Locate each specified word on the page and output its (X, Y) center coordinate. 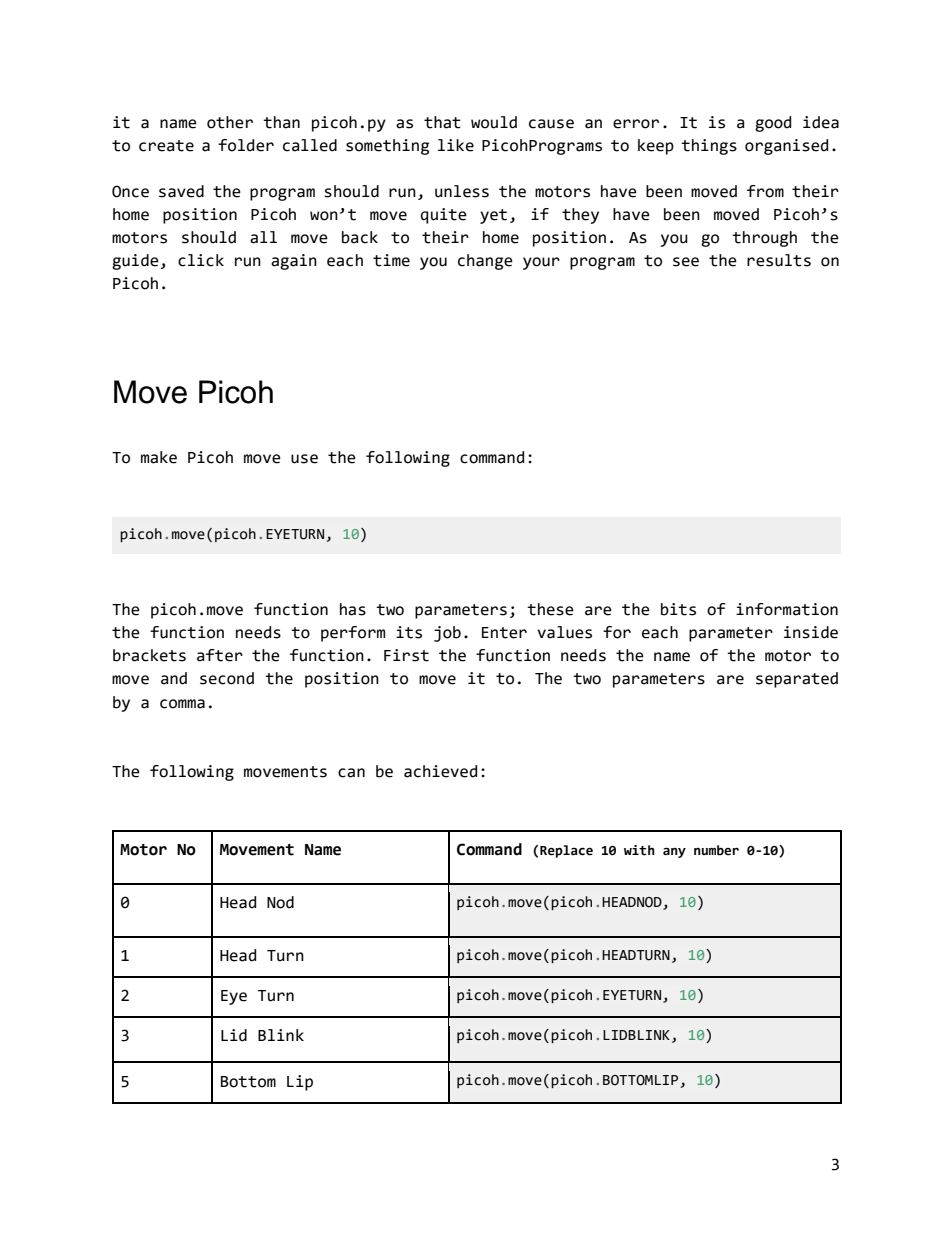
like (456, 145)
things (709, 147)
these (550, 609)
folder (246, 145)
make (159, 457)
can (351, 773)
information (787, 609)
